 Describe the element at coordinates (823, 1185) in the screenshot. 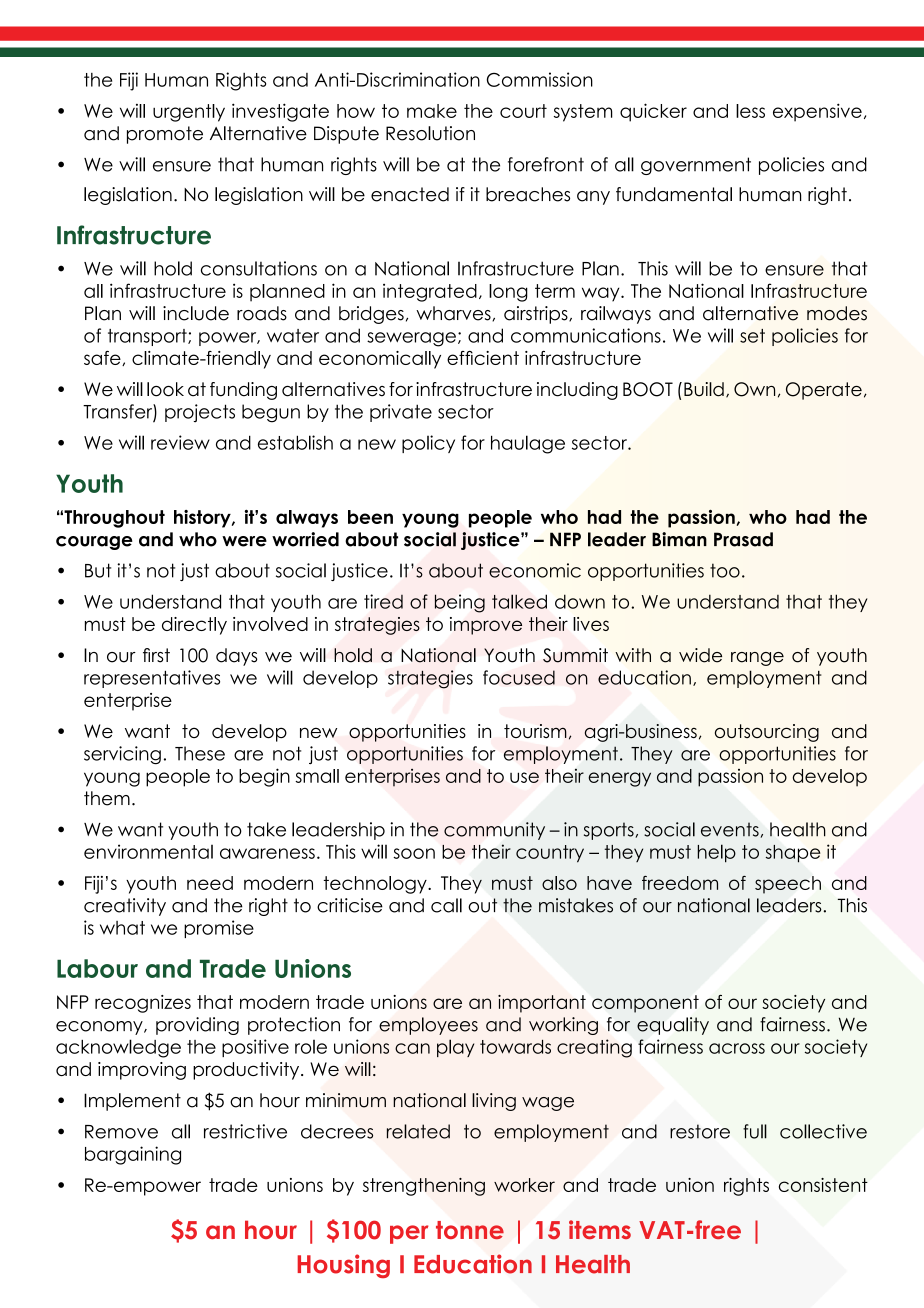

I see `consistent` at that location.
